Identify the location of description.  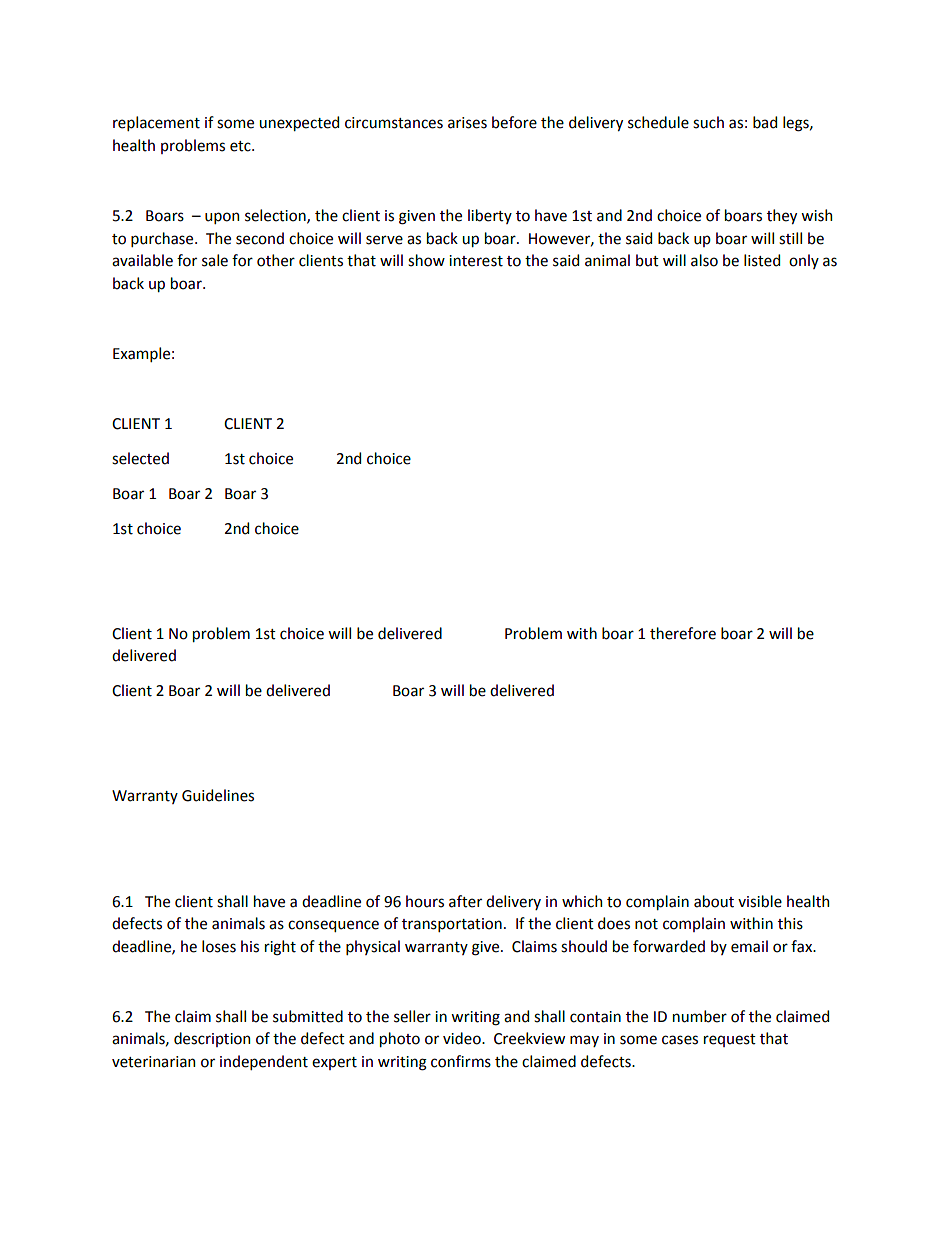
(212, 1039).
